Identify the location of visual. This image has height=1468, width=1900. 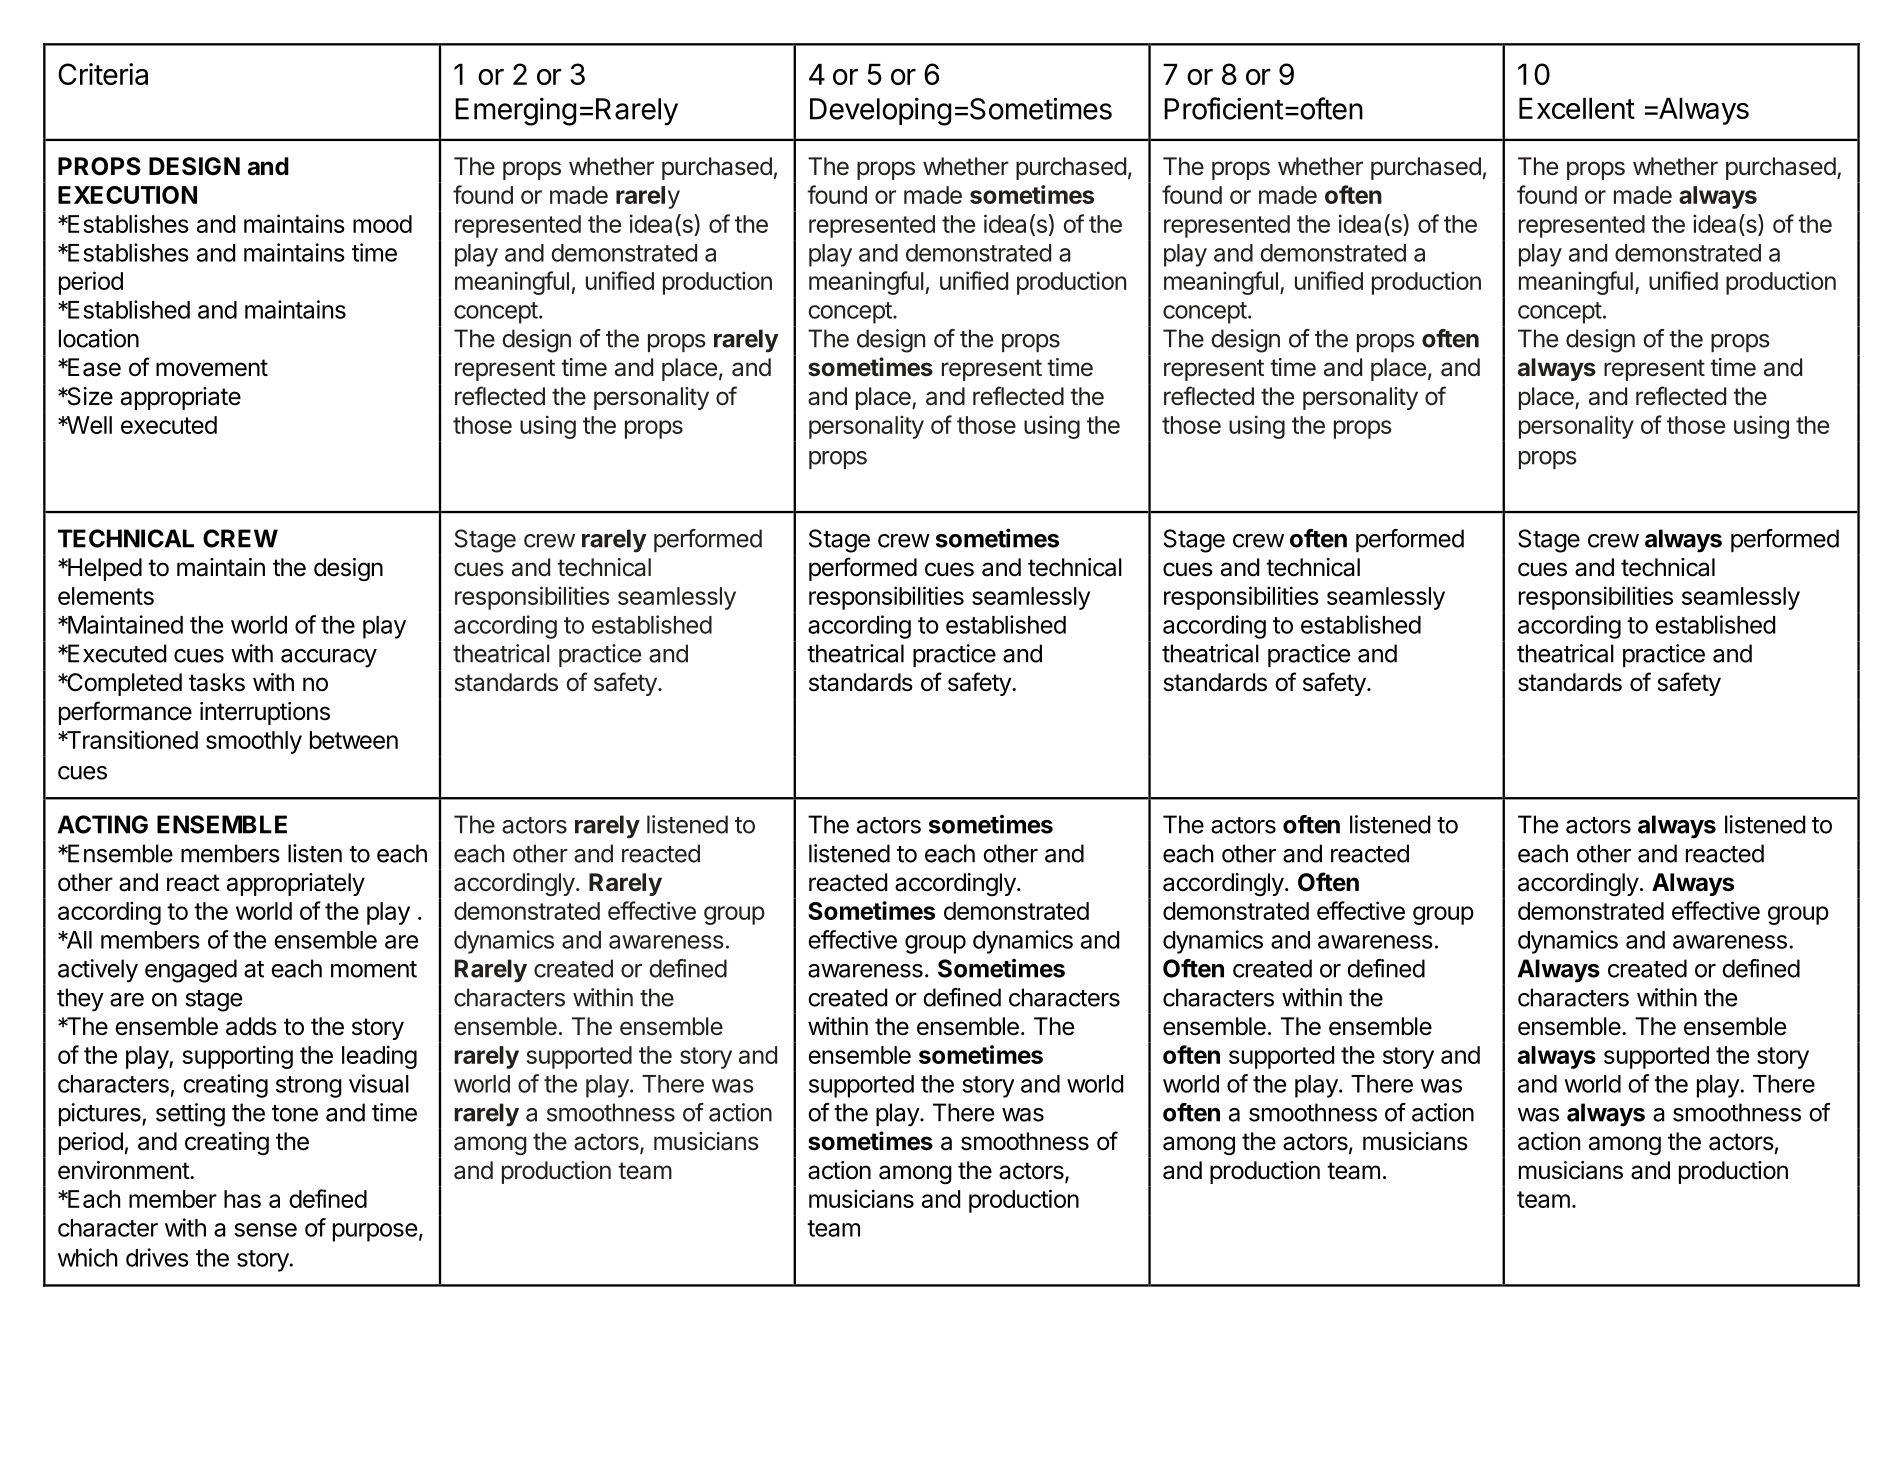
(379, 1083).
